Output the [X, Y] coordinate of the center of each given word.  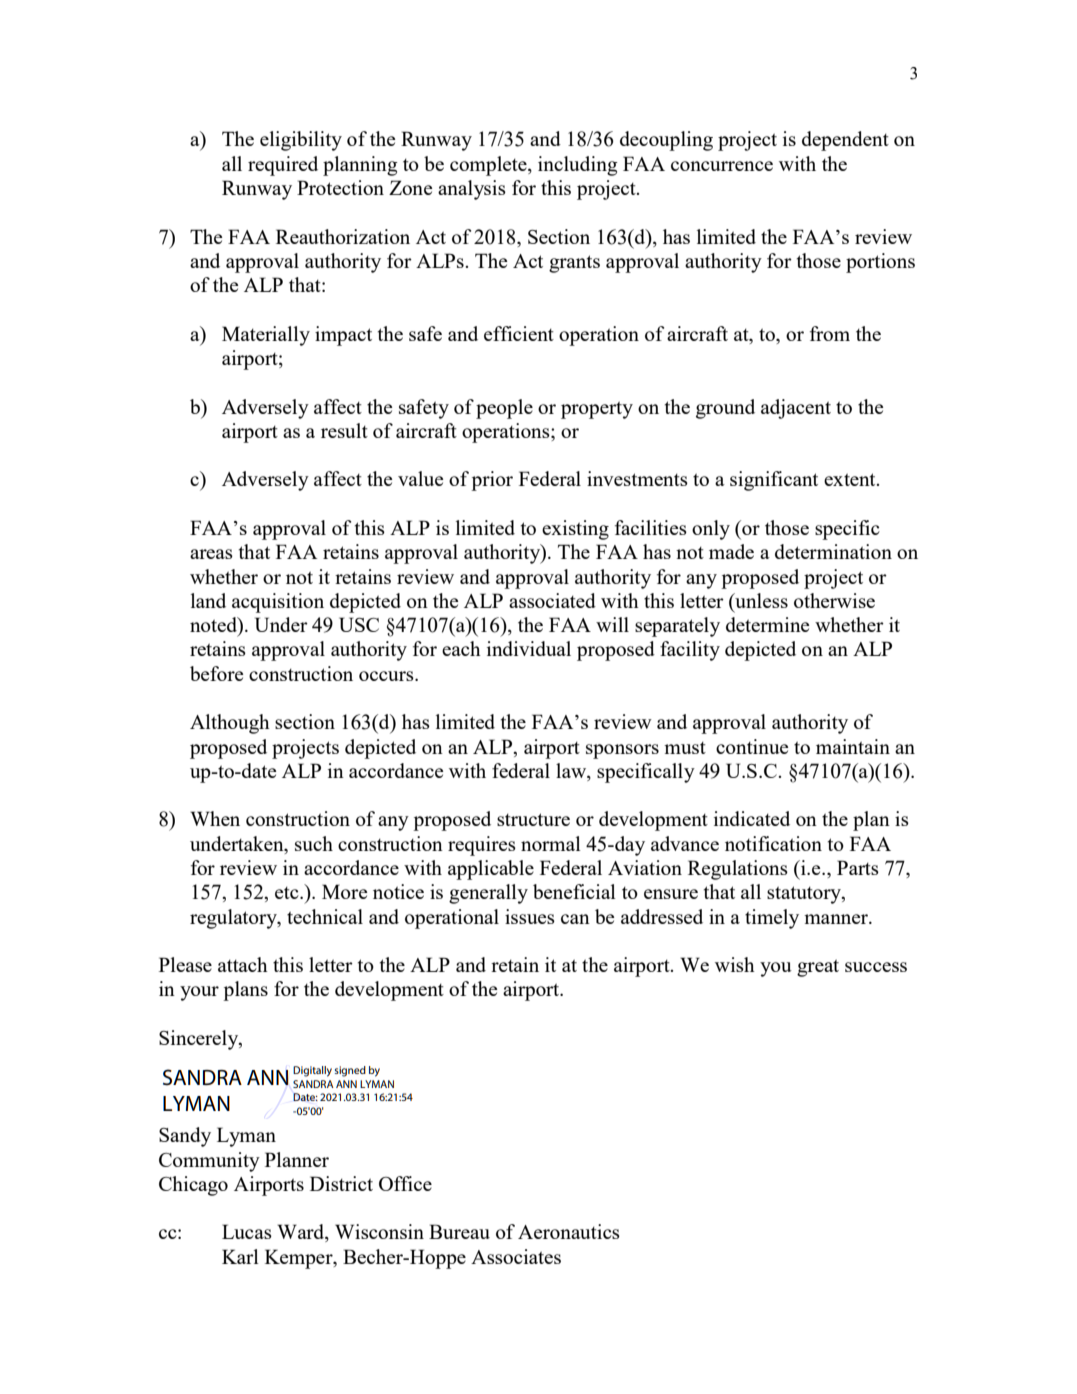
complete [489, 166]
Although [230, 724]
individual [529, 648]
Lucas [247, 1231]
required [283, 166]
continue [752, 746]
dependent [845, 141]
